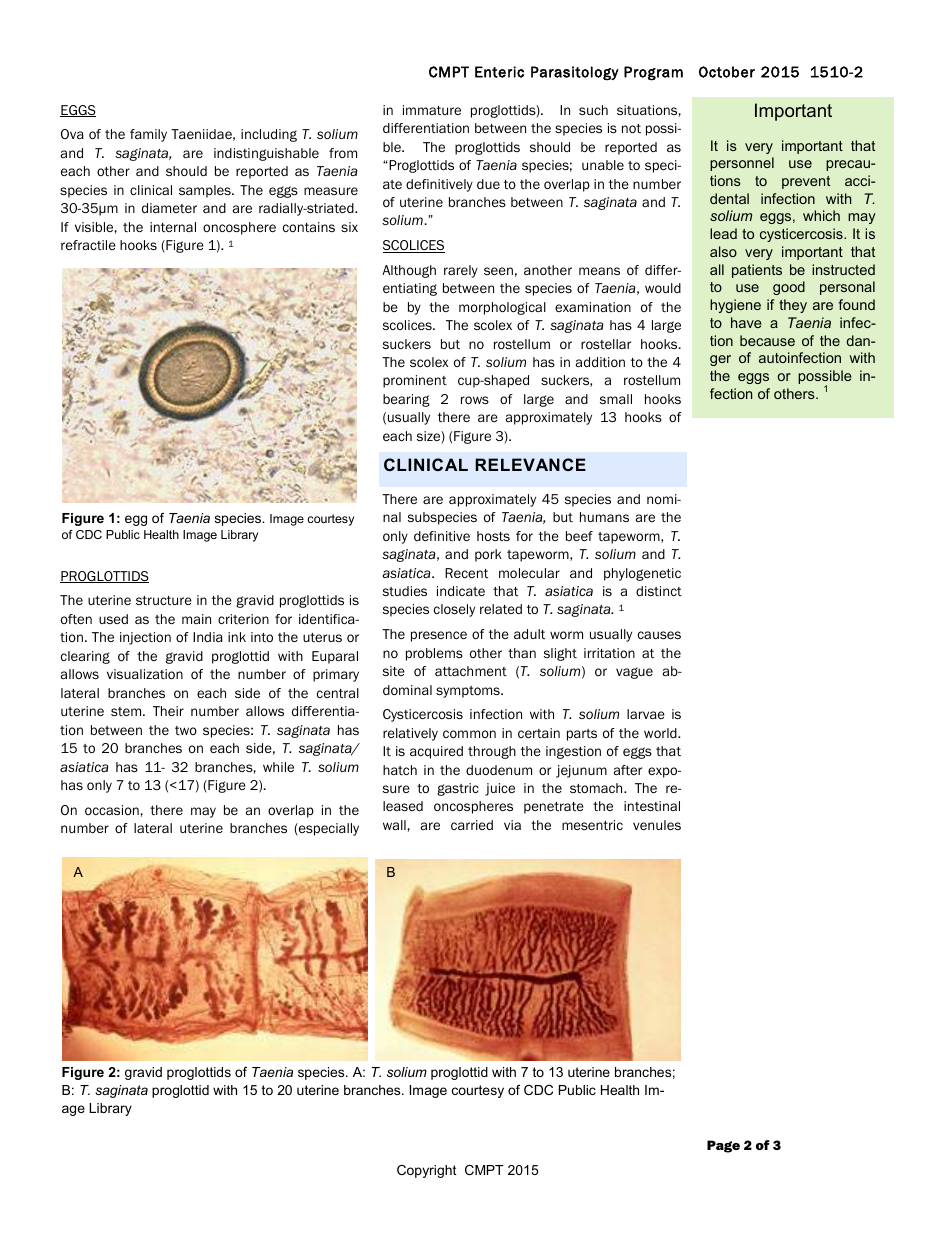  I want to click on closely, so click(454, 610).
